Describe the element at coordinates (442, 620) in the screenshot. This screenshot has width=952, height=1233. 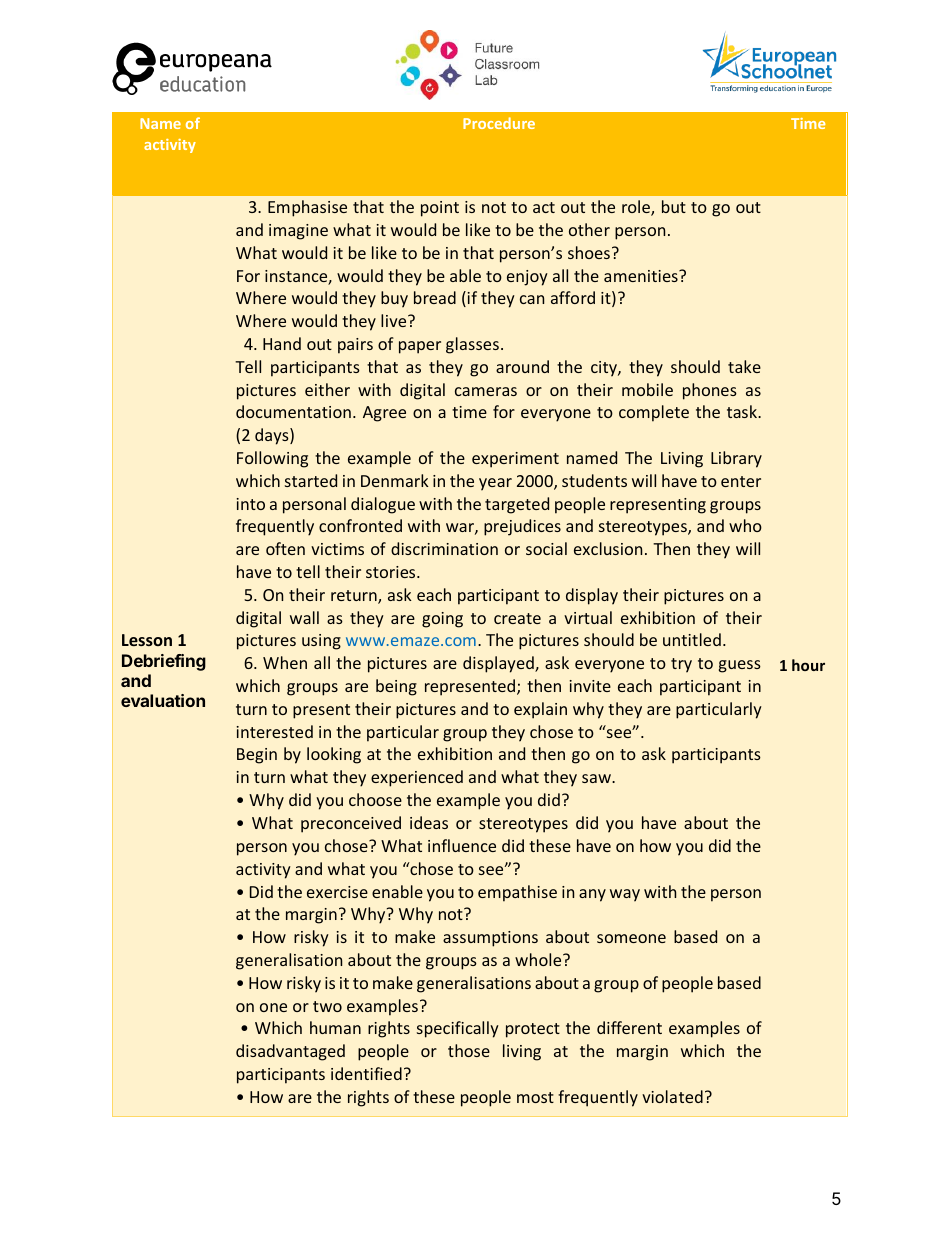
I see `going` at that location.
